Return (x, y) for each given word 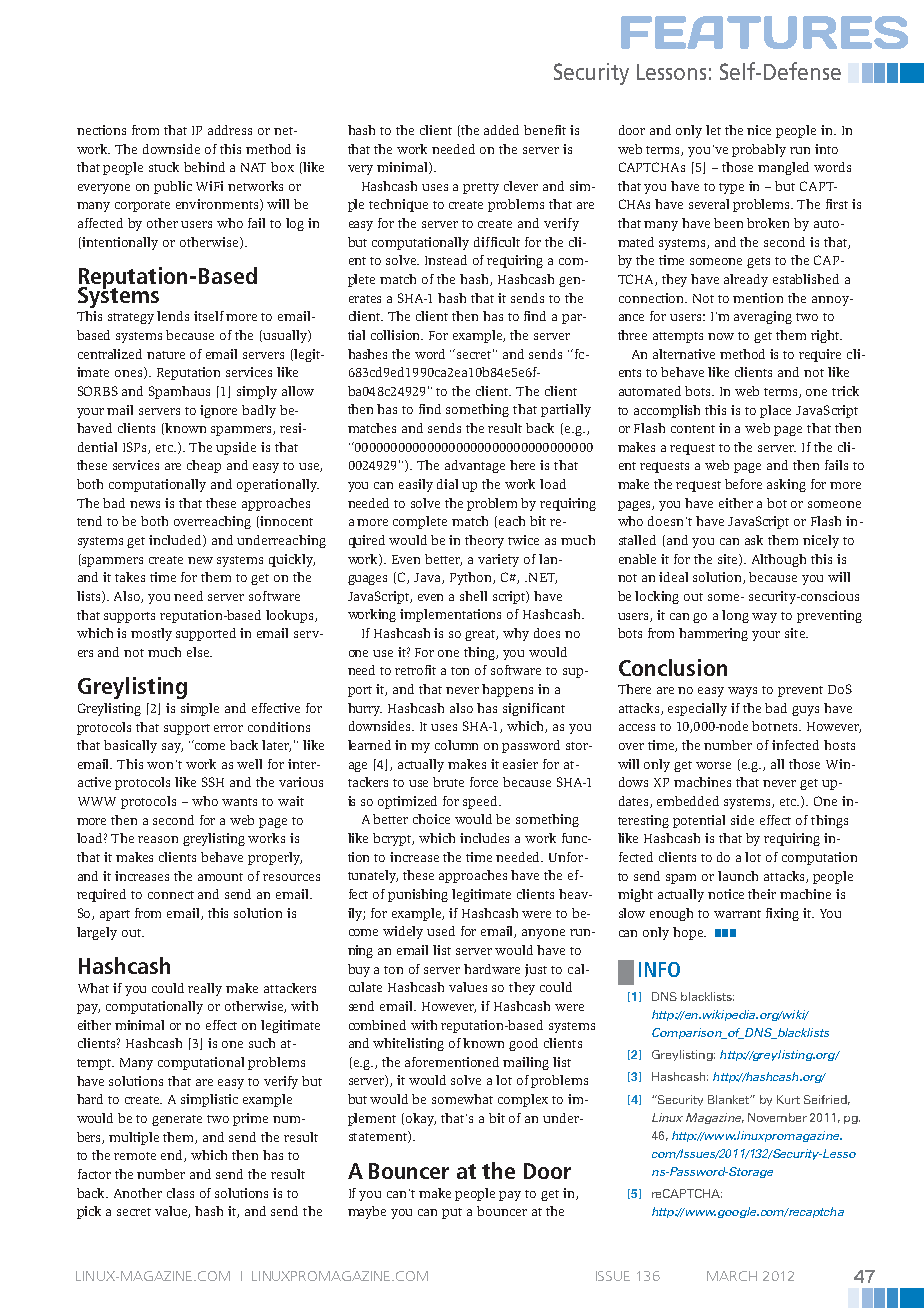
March (732, 1276)
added (501, 130)
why (516, 634)
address (230, 130)
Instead (446, 260)
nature (166, 355)
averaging (763, 317)
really (205, 989)
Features (764, 32)
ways (742, 692)
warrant (737, 914)
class (180, 1193)
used (441, 931)
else (199, 652)
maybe (367, 1212)
